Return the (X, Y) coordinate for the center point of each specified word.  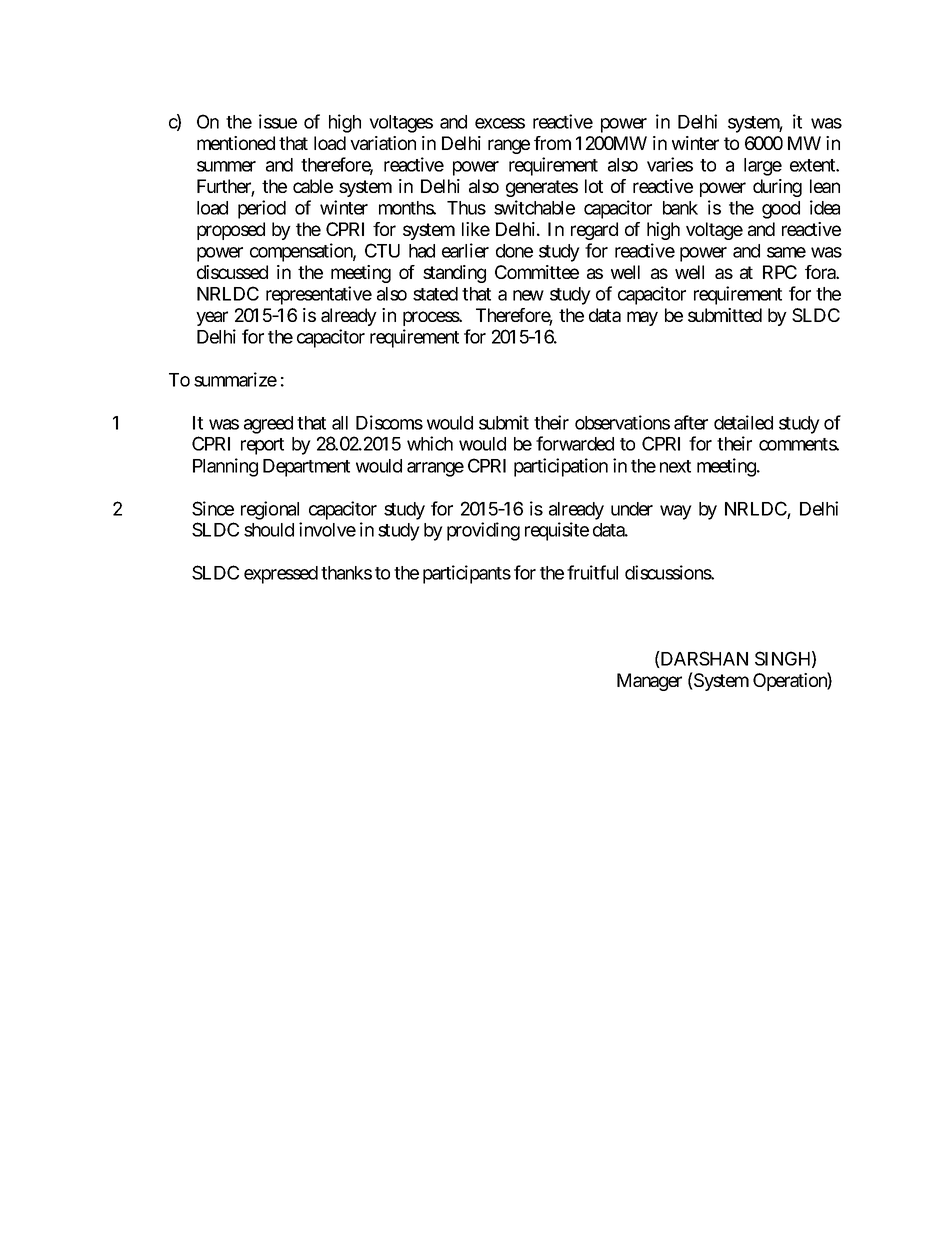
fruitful (592, 572)
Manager (649, 682)
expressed (281, 575)
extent (813, 165)
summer (226, 166)
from (552, 143)
